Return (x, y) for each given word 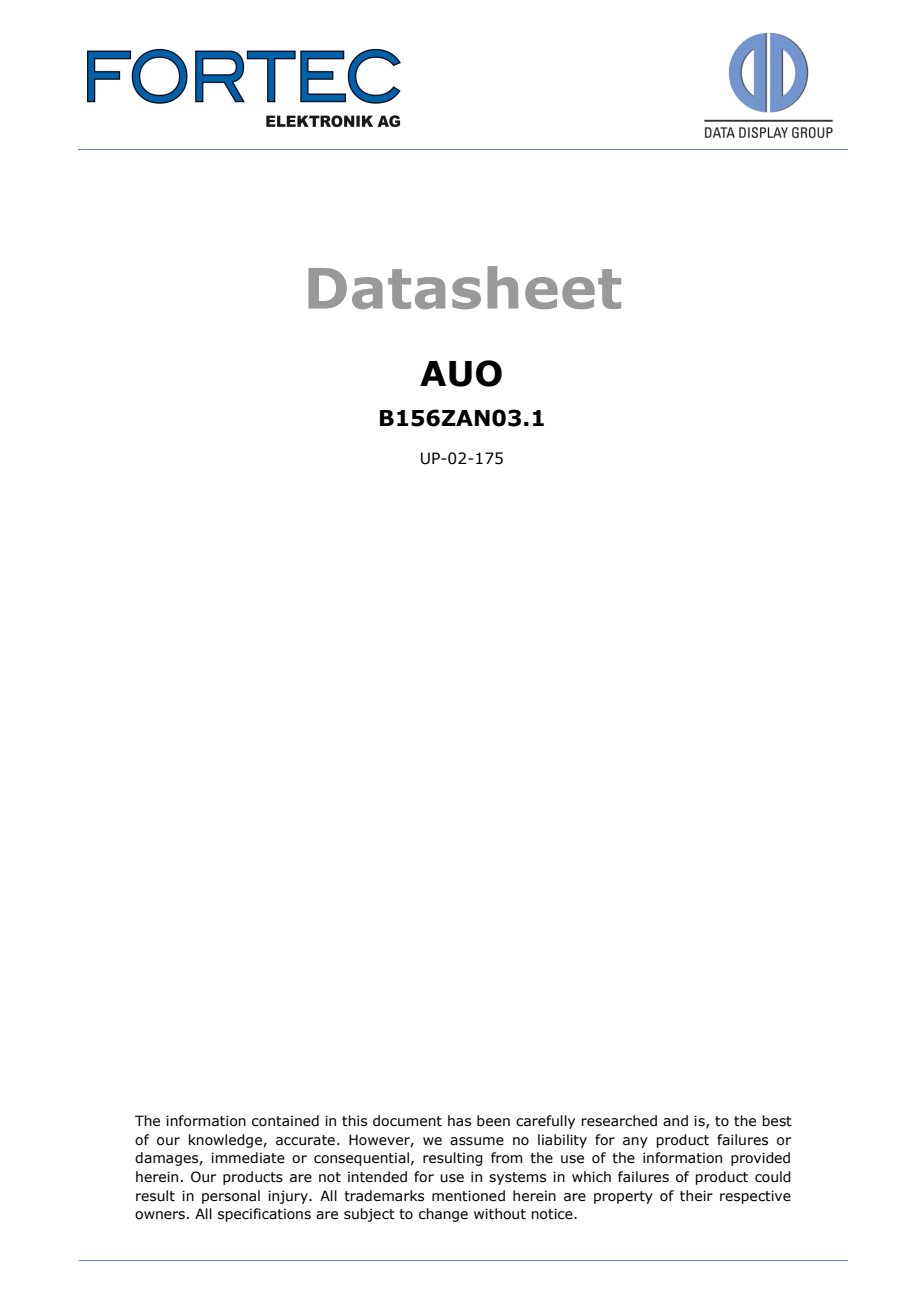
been (493, 1121)
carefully (545, 1122)
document (407, 1121)
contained (285, 1121)
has (459, 1121)
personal (231, 1197)
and (675, 1121)
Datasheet (464, 287)
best (777, 1121)
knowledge (226, 1141)
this (354, 1121)
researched (619, 1121)
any (635, 1142)
